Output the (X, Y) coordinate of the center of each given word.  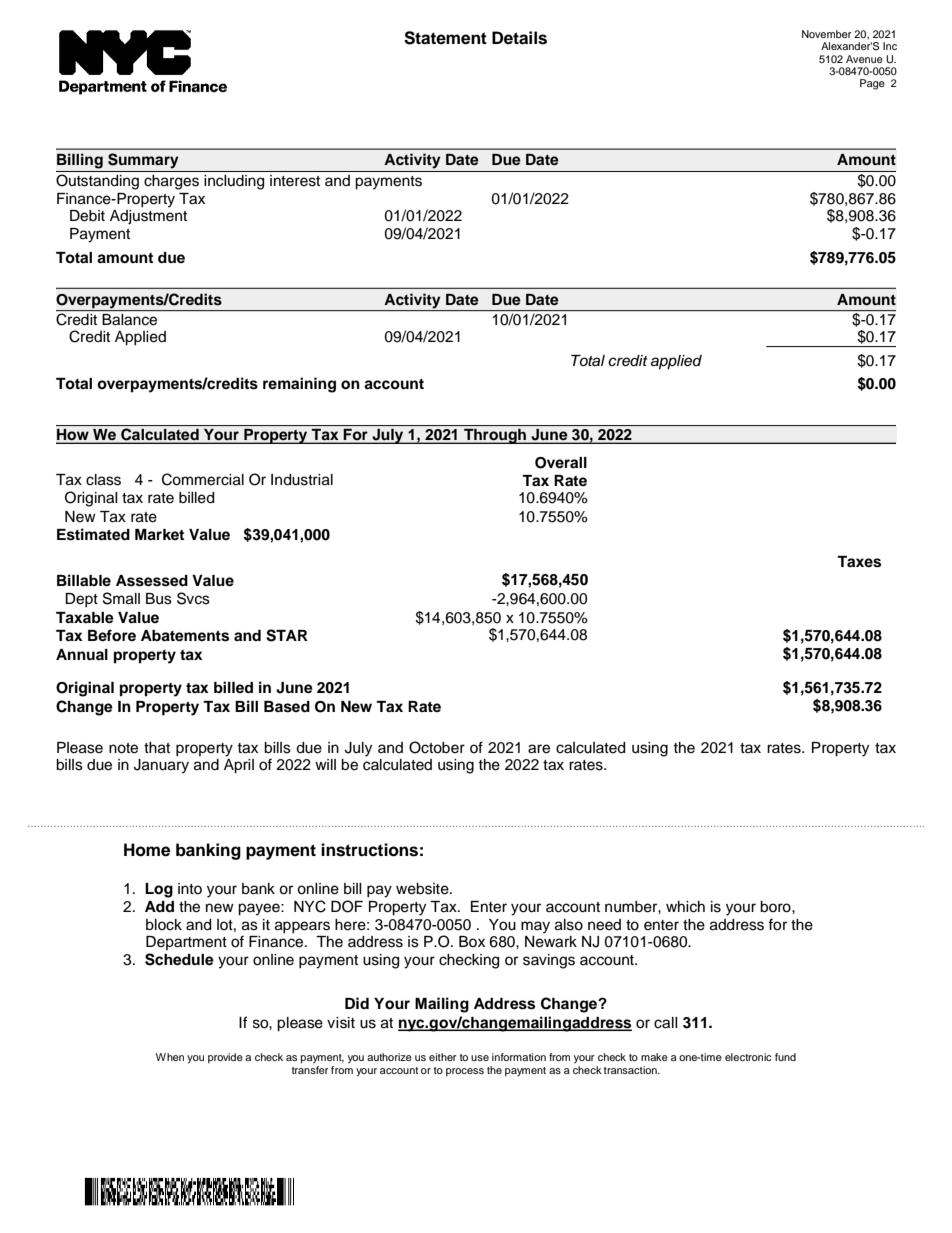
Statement (445, 38)
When (170, 1057)
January (161, 766)
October (437, 747)
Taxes (859, 562)
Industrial (302, 480)
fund (785, 1057)
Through (495, 436)
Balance (129, 320)
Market (159, 535)
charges (171, 182)
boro (776, 907)
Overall (561, 463)
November (827, 34)
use (480, 1058)
